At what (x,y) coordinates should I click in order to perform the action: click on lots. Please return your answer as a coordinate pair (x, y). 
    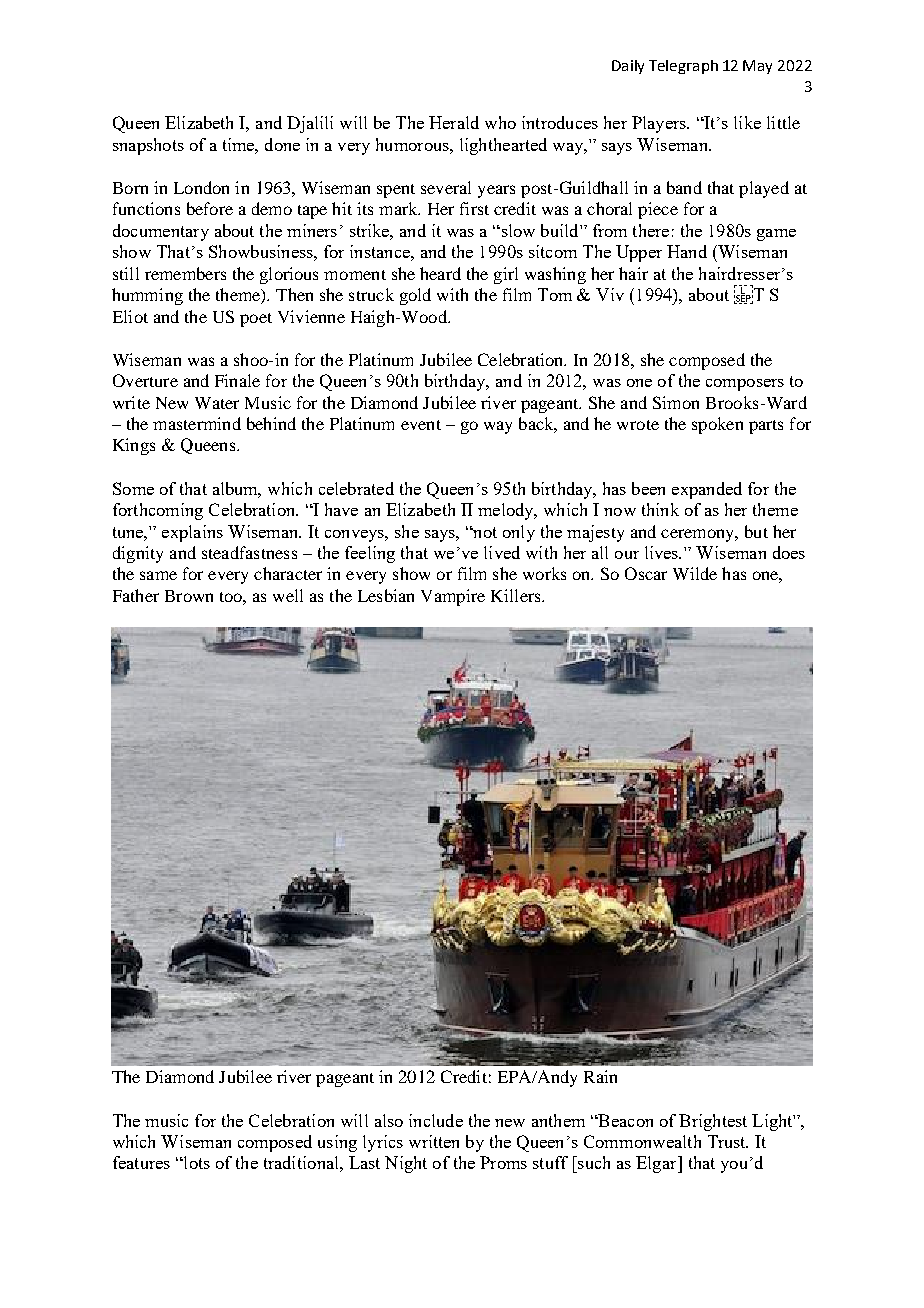
    Looking at the image, I should click on (196, 1162).
